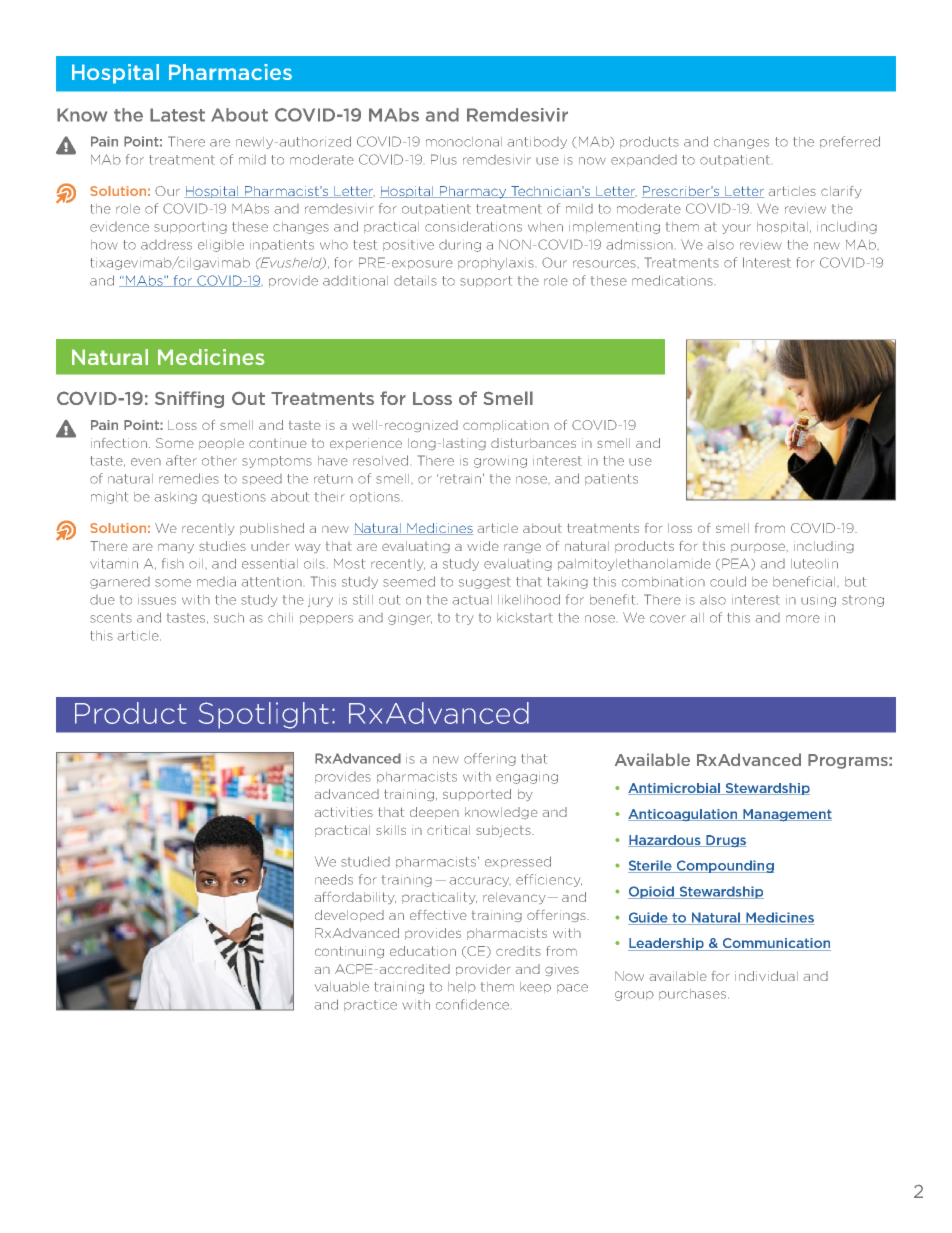 The height and width of the screenshot is (1233, 952). Describe the element at coordinates (850, 142) in the screenshot. I see `preferred` at that location.
